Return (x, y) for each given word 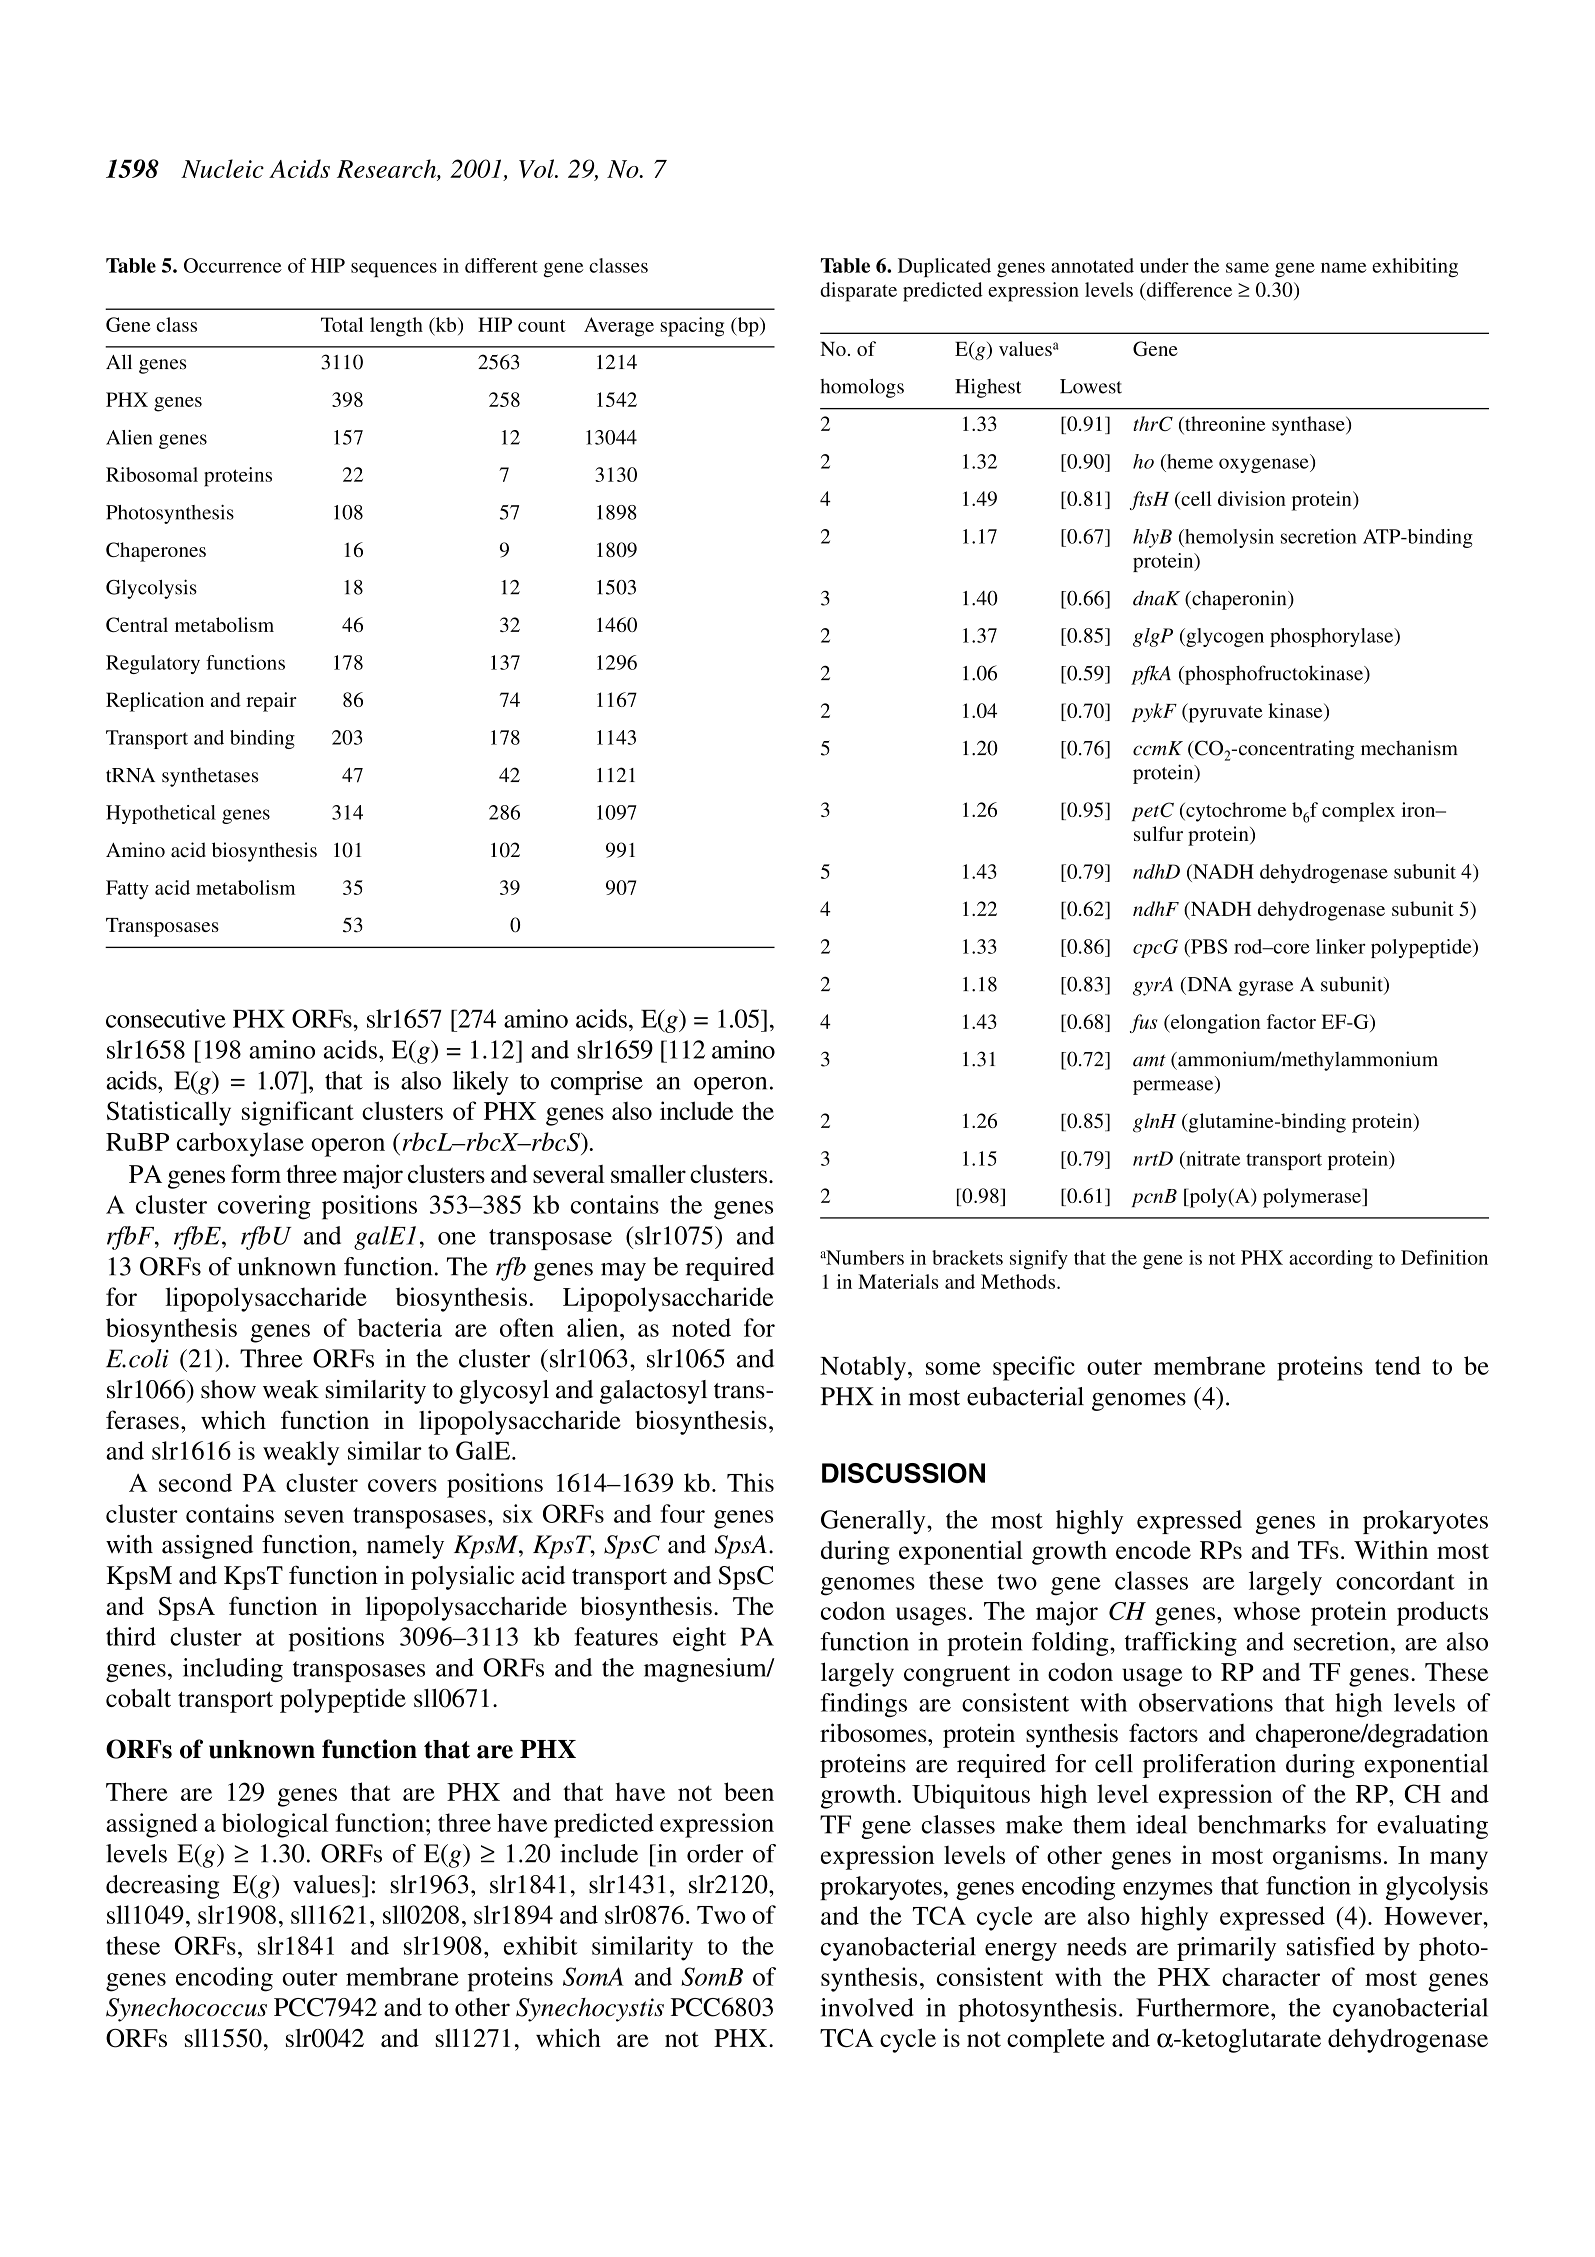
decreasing (162, 1887)
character (1271, 1976)
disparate (858, 292)
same (1247, 268)
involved (867, 2007)
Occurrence (233, 265)
